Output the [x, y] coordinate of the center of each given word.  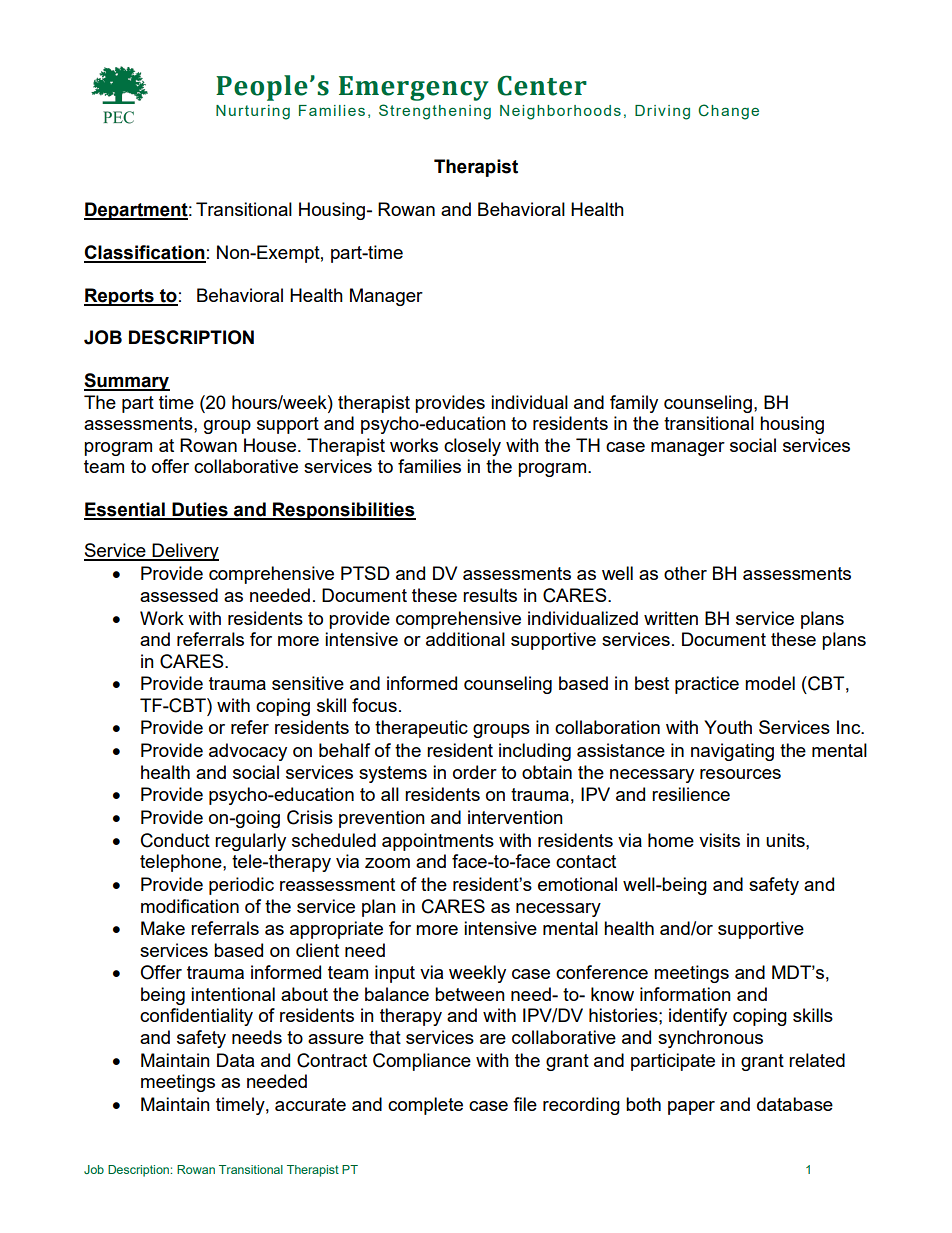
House [270, 445]
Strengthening [435, 112]
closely [472, 447]
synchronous [710, 1039]
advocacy [248, 752]
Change [728, 112]
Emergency [413, 88]
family [634, 404]
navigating [732, 752]
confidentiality [196, 1017]
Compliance [422, 1062]
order [475, 772]
